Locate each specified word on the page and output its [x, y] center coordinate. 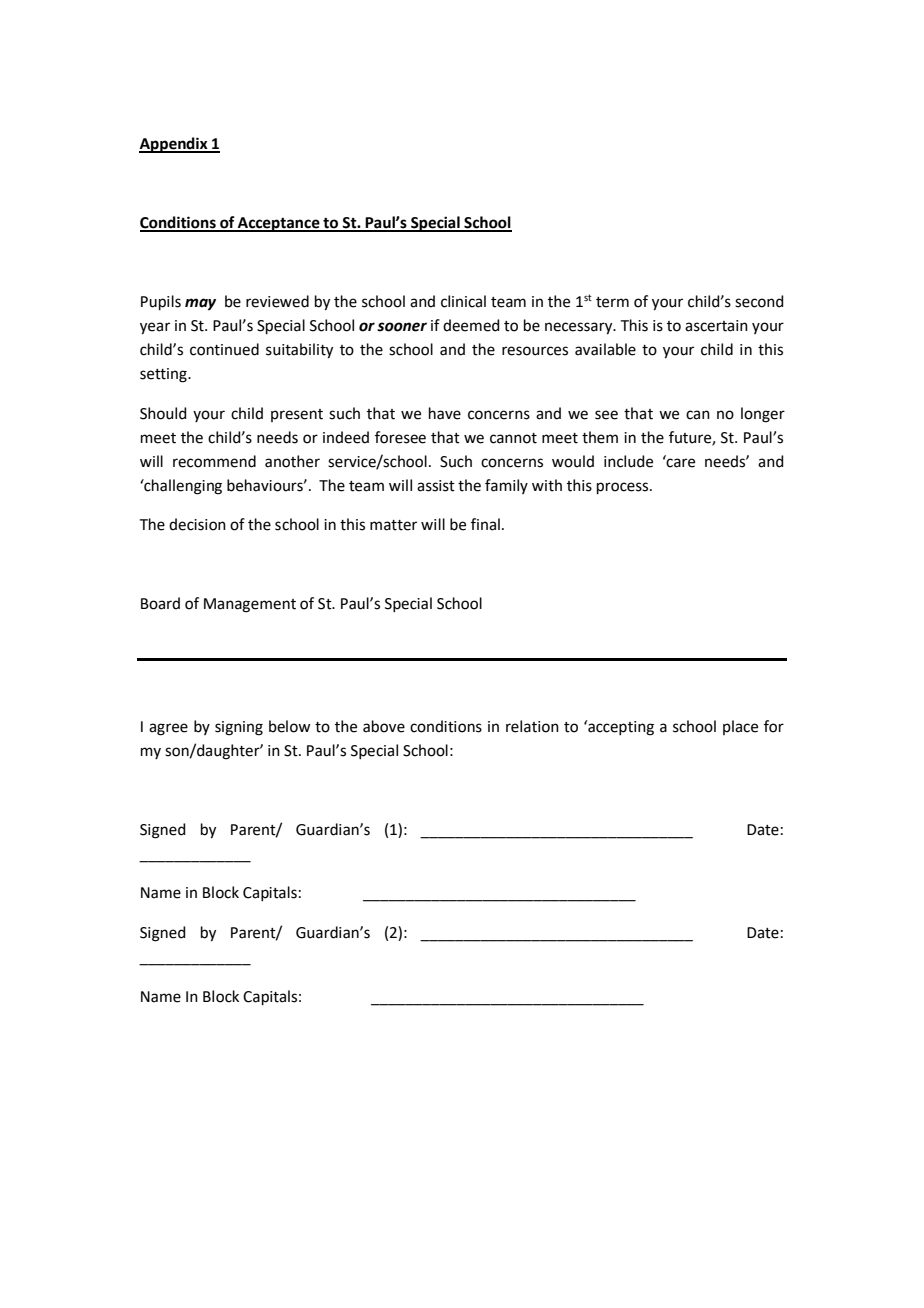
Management [250, 605]
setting [164, 375]
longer [763, 415]
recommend [214, 461]
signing [239, 728]
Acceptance [279, 224]
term [612, 302]
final [485, 524]
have [445, 413]
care [680, 462]
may [200, 304]
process [624, 488]
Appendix [174, 145]
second [759, 301]
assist [436, 486]
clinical [463, 301]
